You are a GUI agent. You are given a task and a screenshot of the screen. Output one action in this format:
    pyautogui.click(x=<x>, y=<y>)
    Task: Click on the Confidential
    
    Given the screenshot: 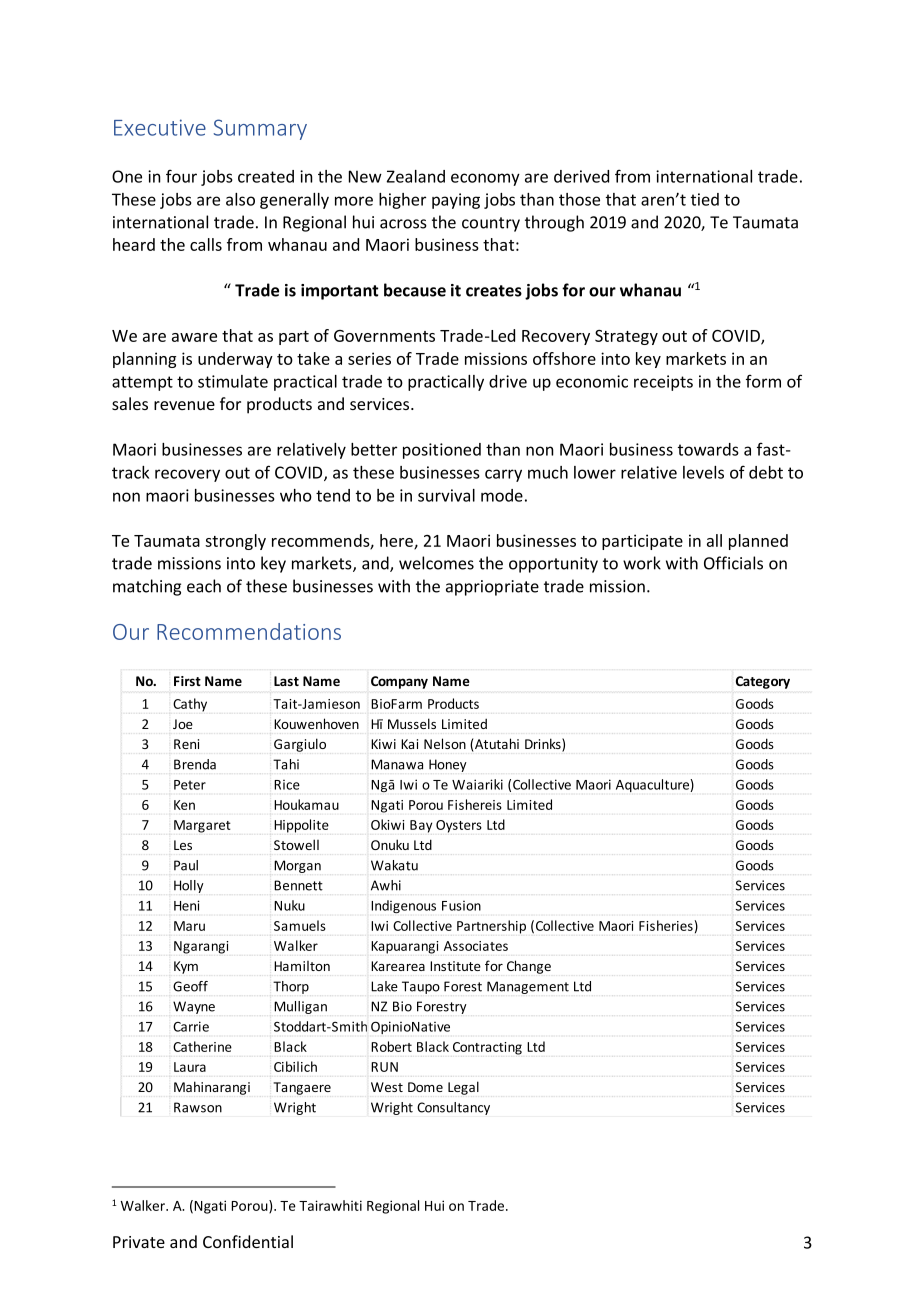 What is the action you would take?
    pyautogui.click(x=248, y=1241)
